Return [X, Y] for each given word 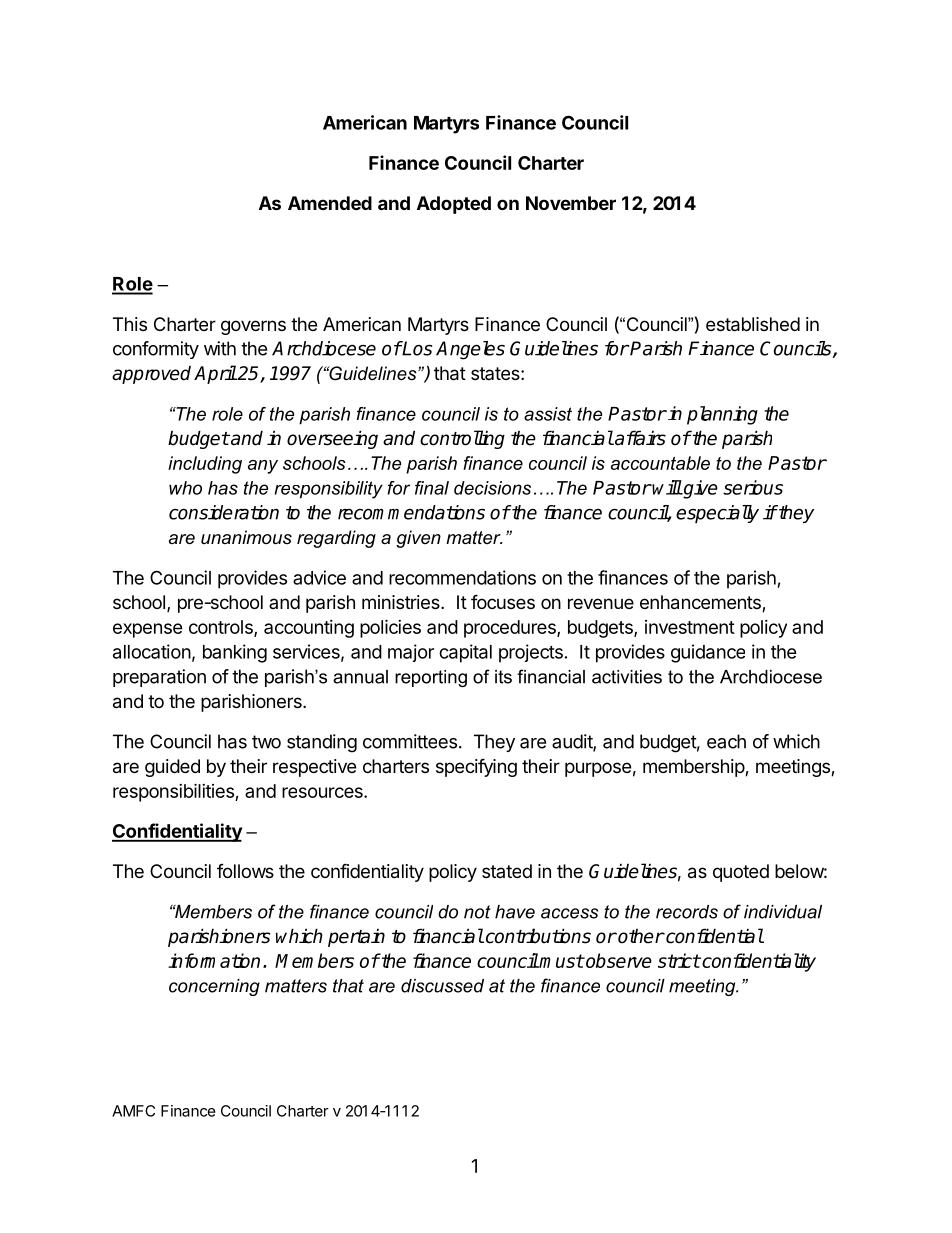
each [726, 741]
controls [222, 628]
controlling [462, 439]
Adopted [454, 205]
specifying [476, 767]
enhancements [701, 603]
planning [722, 415]
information [214, 960]
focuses [503, 601]
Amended [330, 203]
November [571, 203]
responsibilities [174, 792]
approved [151, 375]
